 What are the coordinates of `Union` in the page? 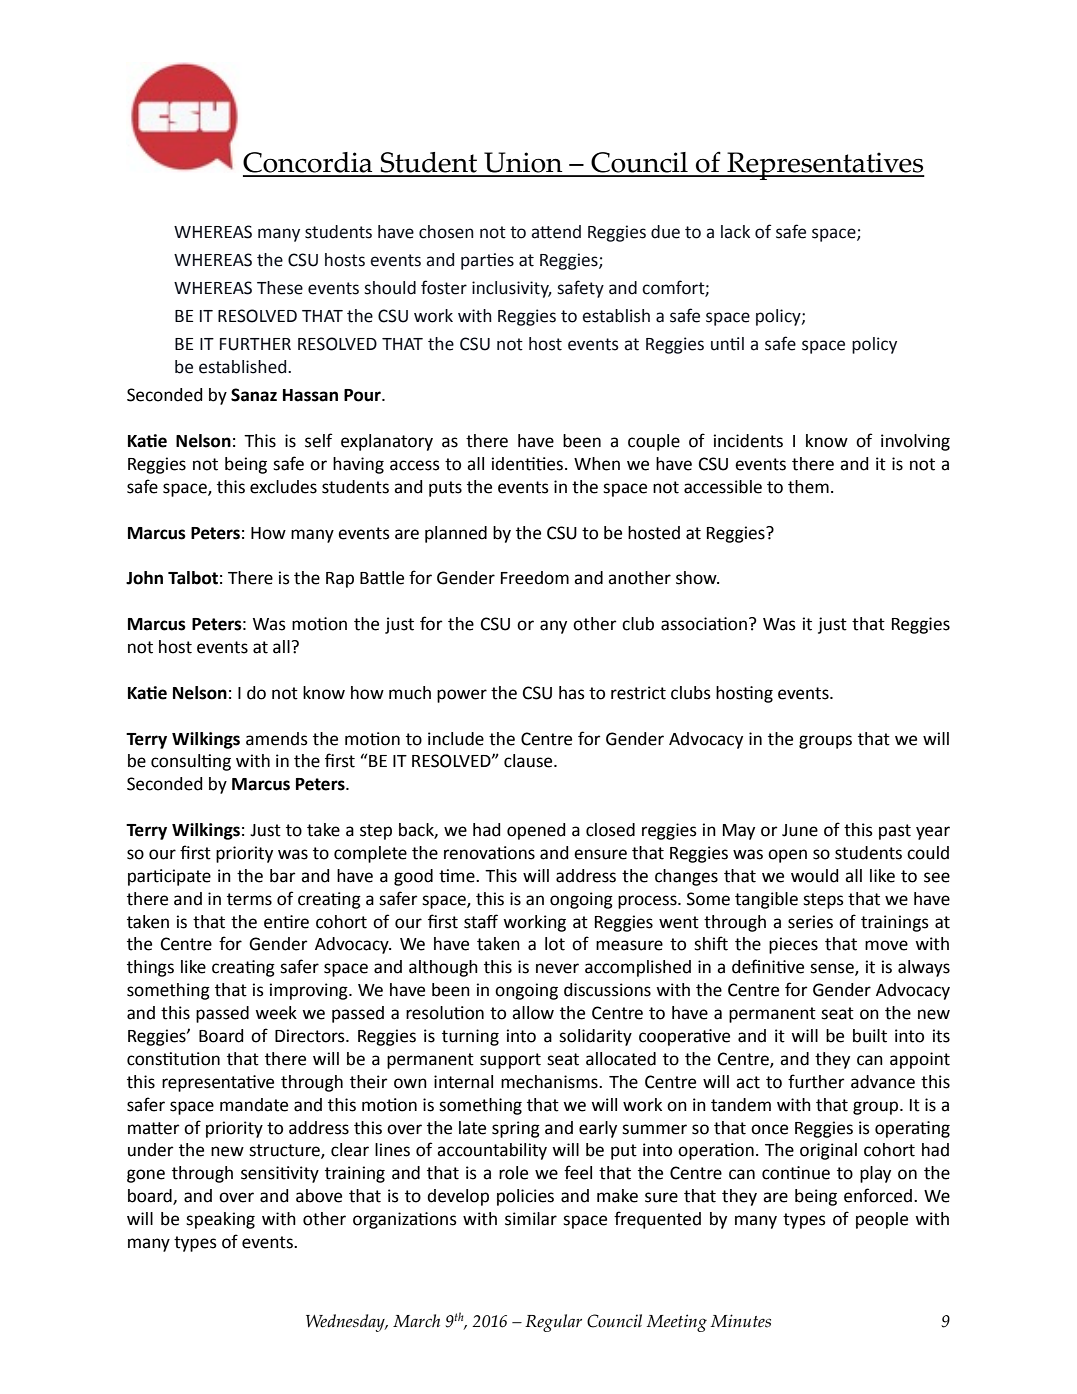 It's located at (523, 164).
